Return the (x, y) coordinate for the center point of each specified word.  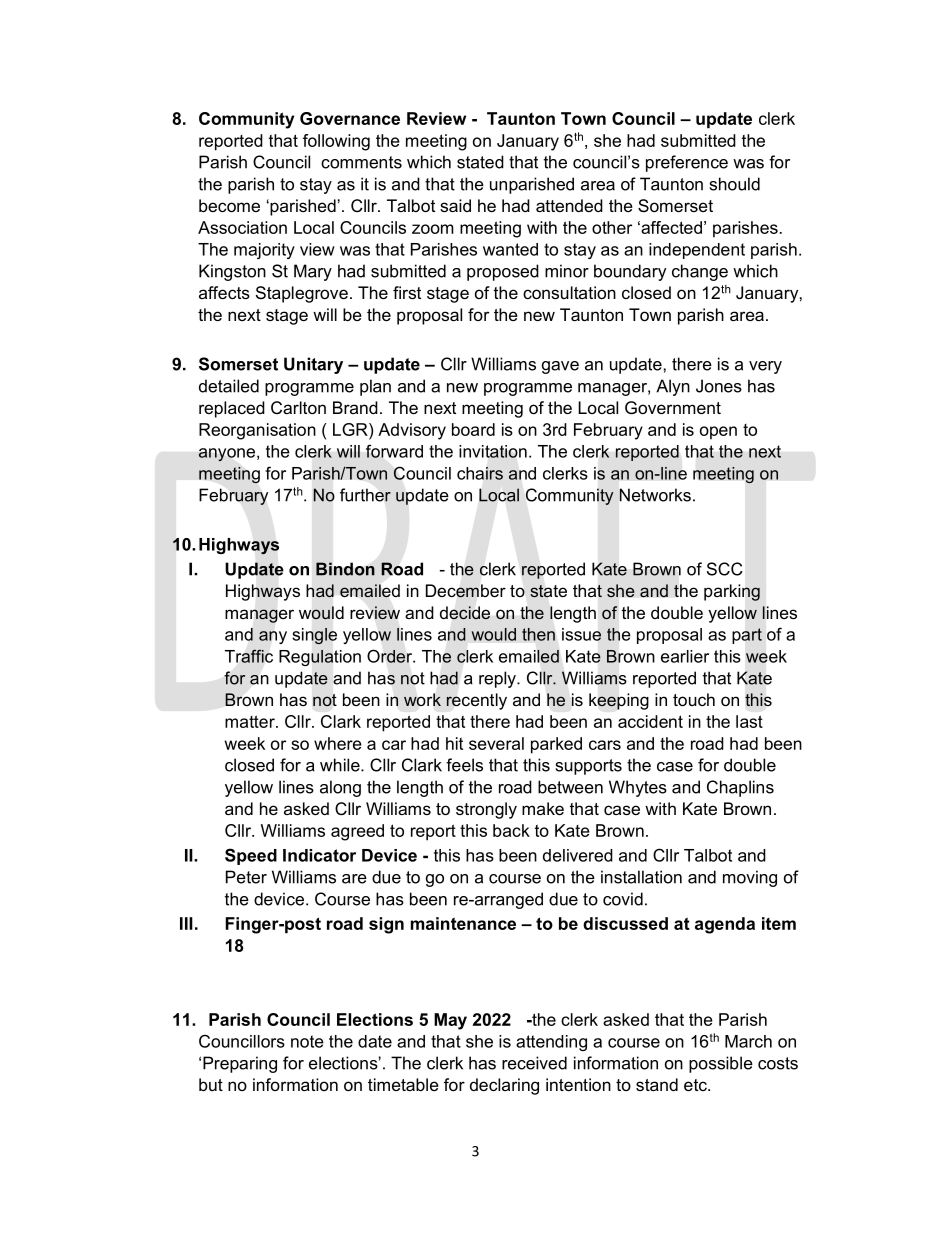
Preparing (240, 1064)
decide (465, 612)
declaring (504, 1086)
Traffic (249, 656)
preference (687, 163)
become (229, 205)
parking (732, 592)
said (455, 205)
